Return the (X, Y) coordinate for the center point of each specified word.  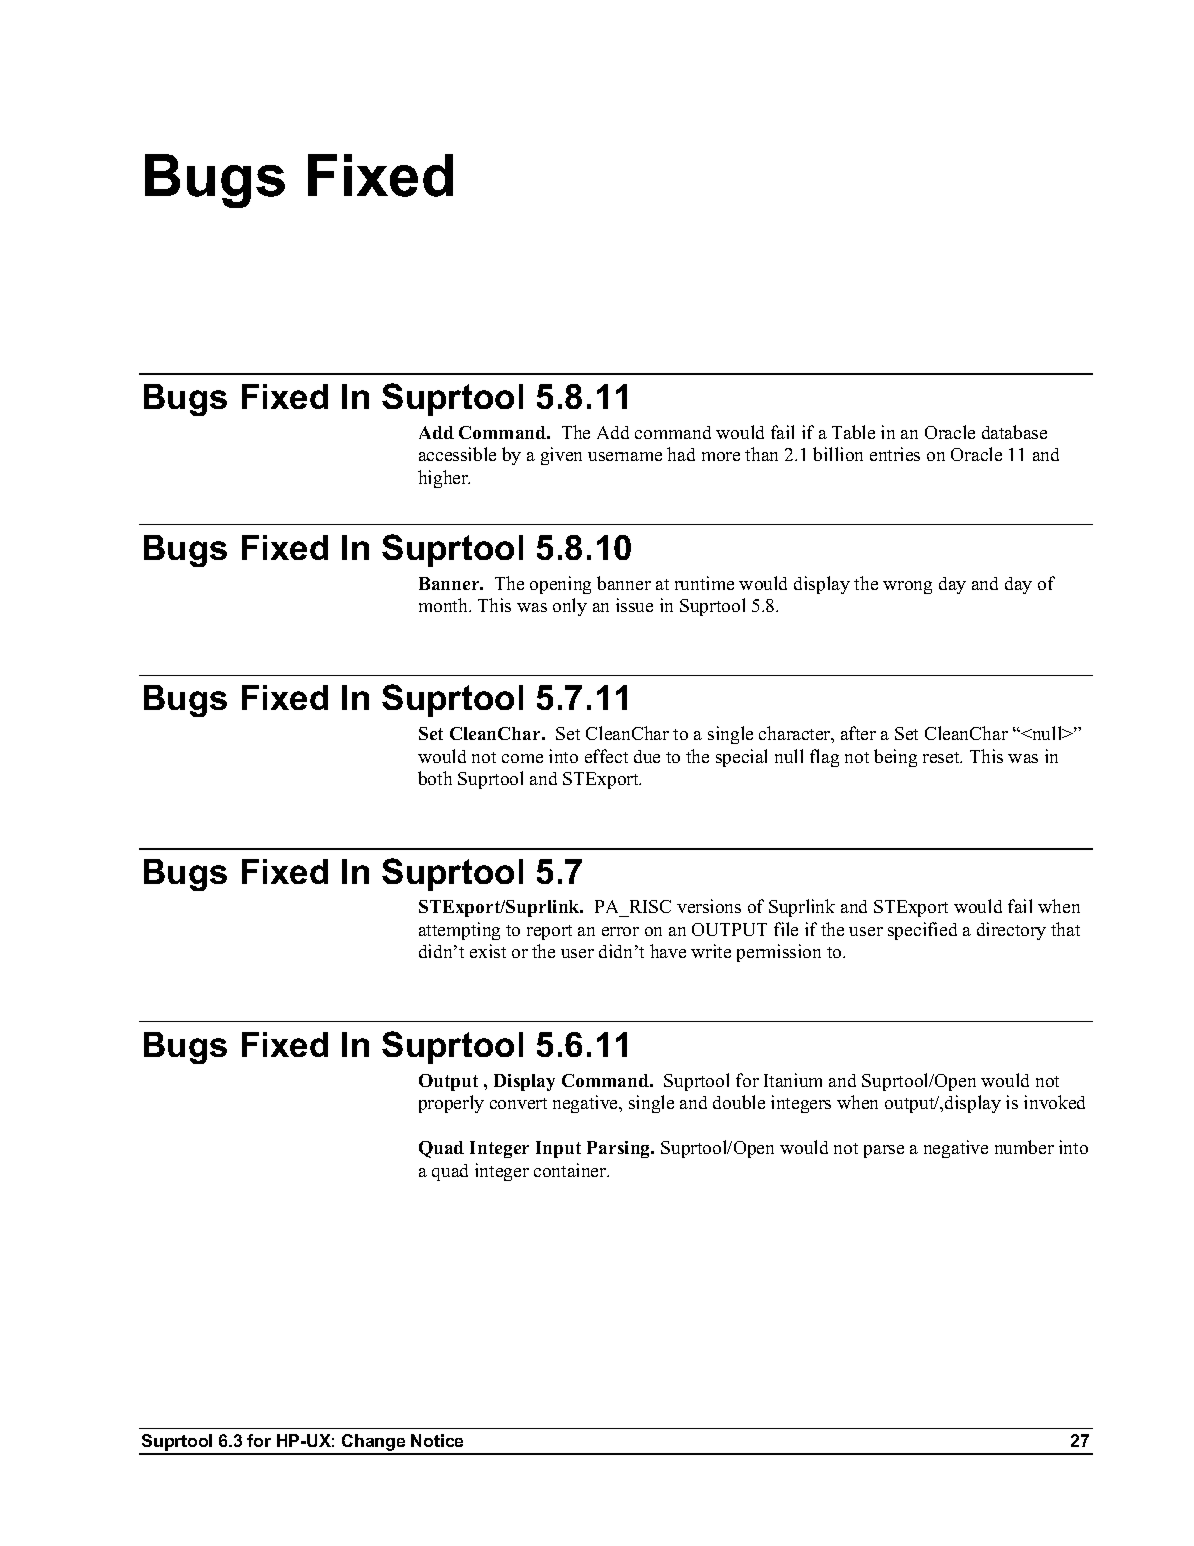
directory (1011, 931)
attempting (459, 931)
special (741, 758)
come (522, 758)
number (1024, 1147)
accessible (457, 454)
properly (451, 1104)
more (721, 456)
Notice (437, 1440)
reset (942, 757)
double (739, 1102)
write (711, 951)
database (1014, 432)
